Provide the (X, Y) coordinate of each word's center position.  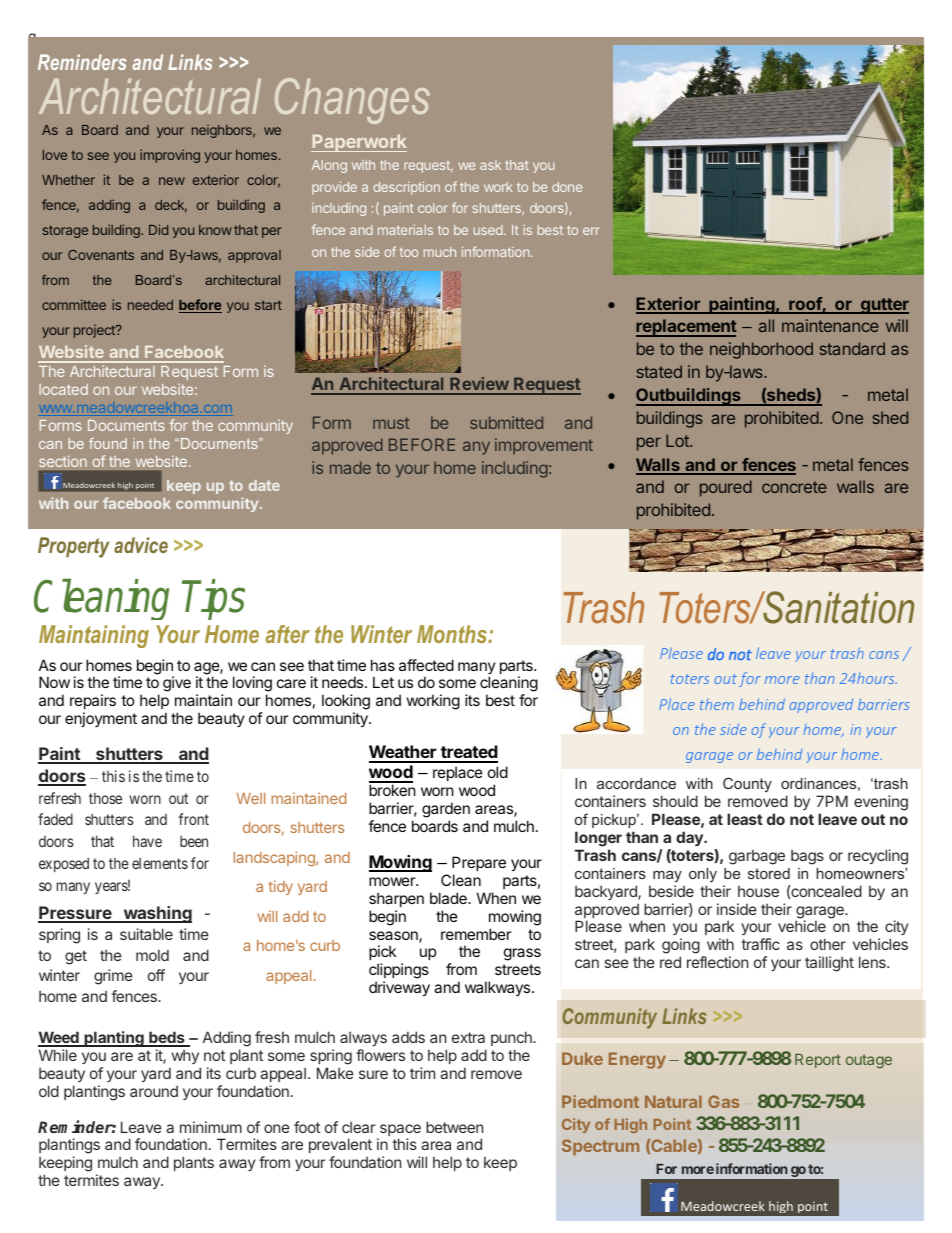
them (717, 704)
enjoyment (101, 719)
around (154, 1091)
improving (170, 156)
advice (141, 545)
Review (479, 385)
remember (476, 934)
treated (468, 753)
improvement (544, 446)
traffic (760, 944)
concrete (794, 487)
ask (490, 165)
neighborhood (761, 350)
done (567, 187)
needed (150, 305)
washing (156, 914)
